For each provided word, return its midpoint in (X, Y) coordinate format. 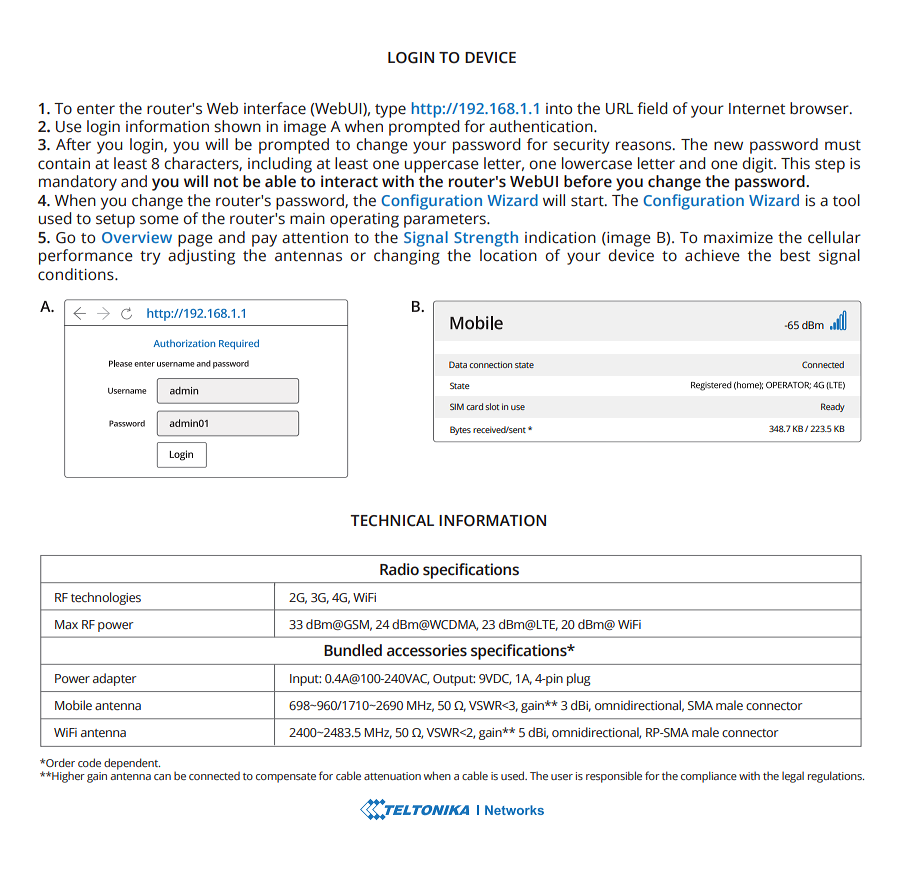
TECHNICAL (392, 521)
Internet (757, 109)
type (390, 111)
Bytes (460, 430)
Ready (833, 407)
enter (96, 109)
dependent (132, 764)
